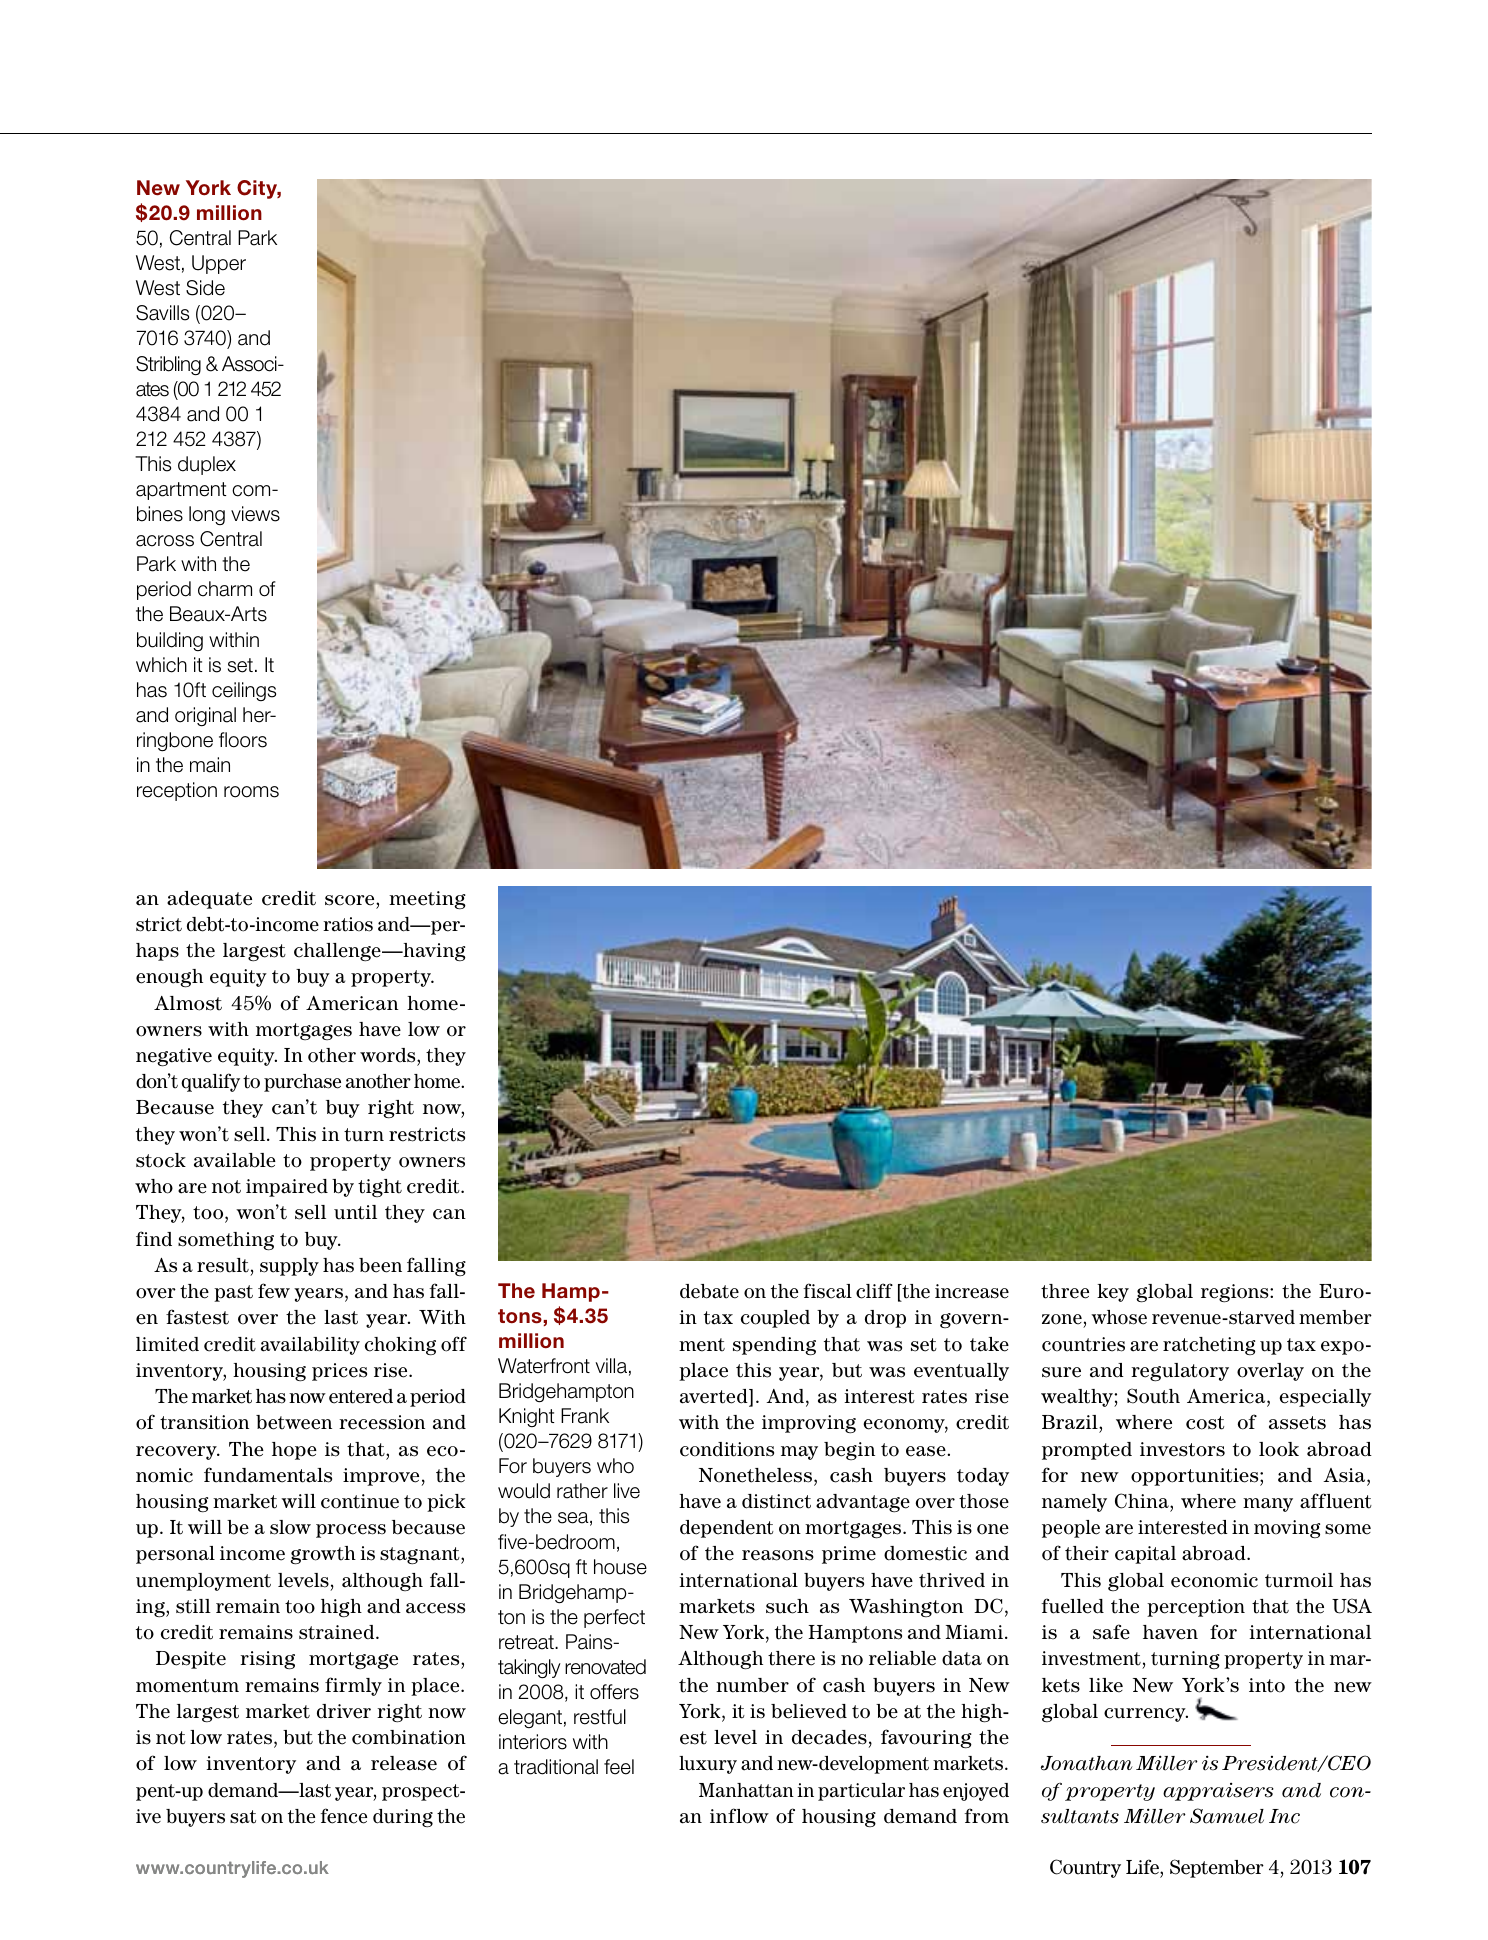  I want to click on inflow, so click(739, 1816).
